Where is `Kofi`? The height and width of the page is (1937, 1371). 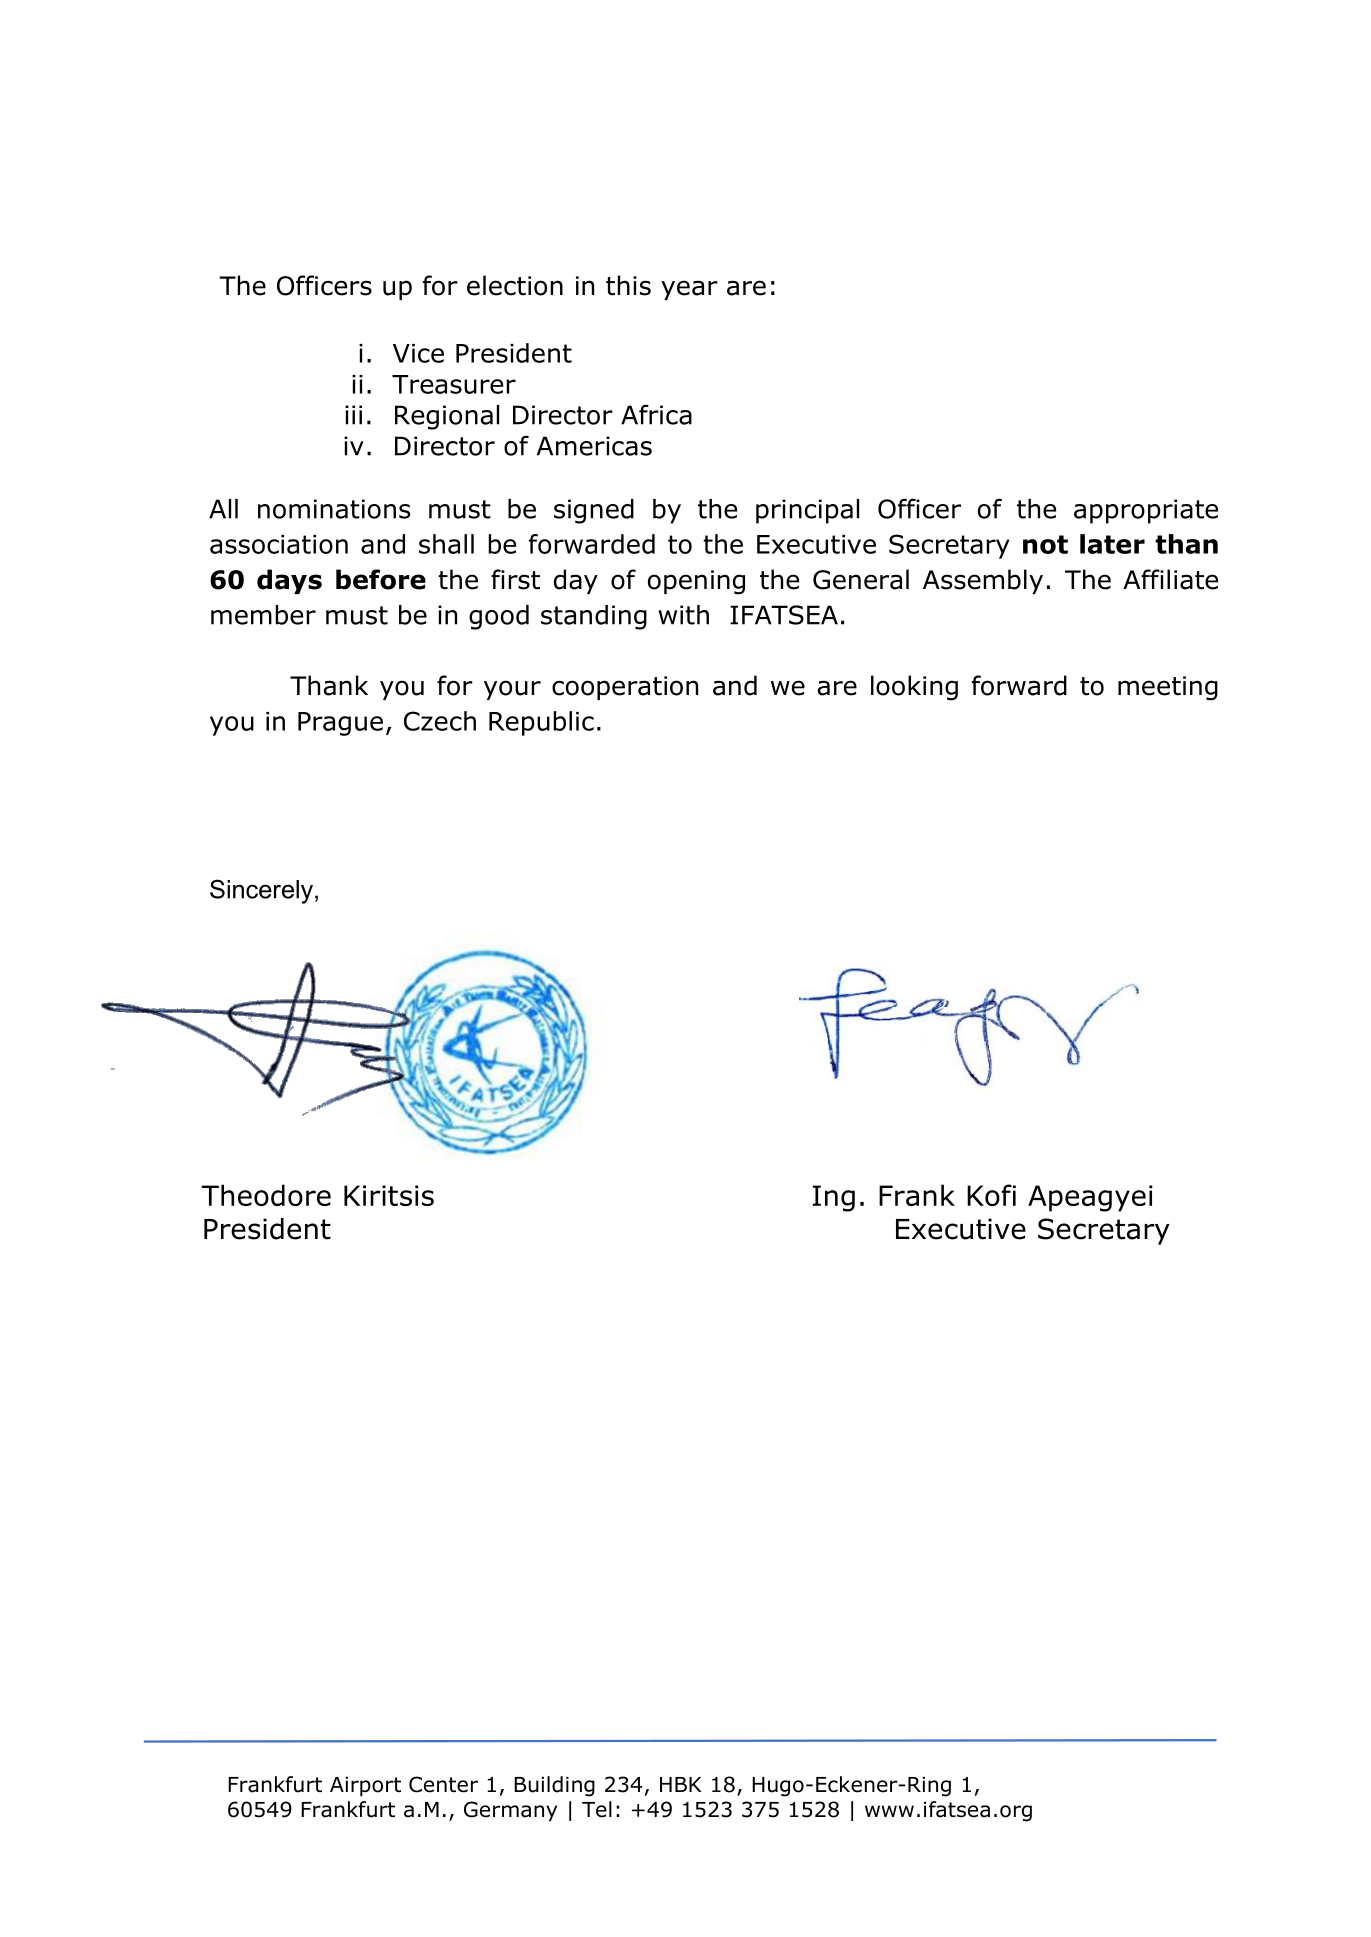
Kofi is located at coordinates (991, 1195).
